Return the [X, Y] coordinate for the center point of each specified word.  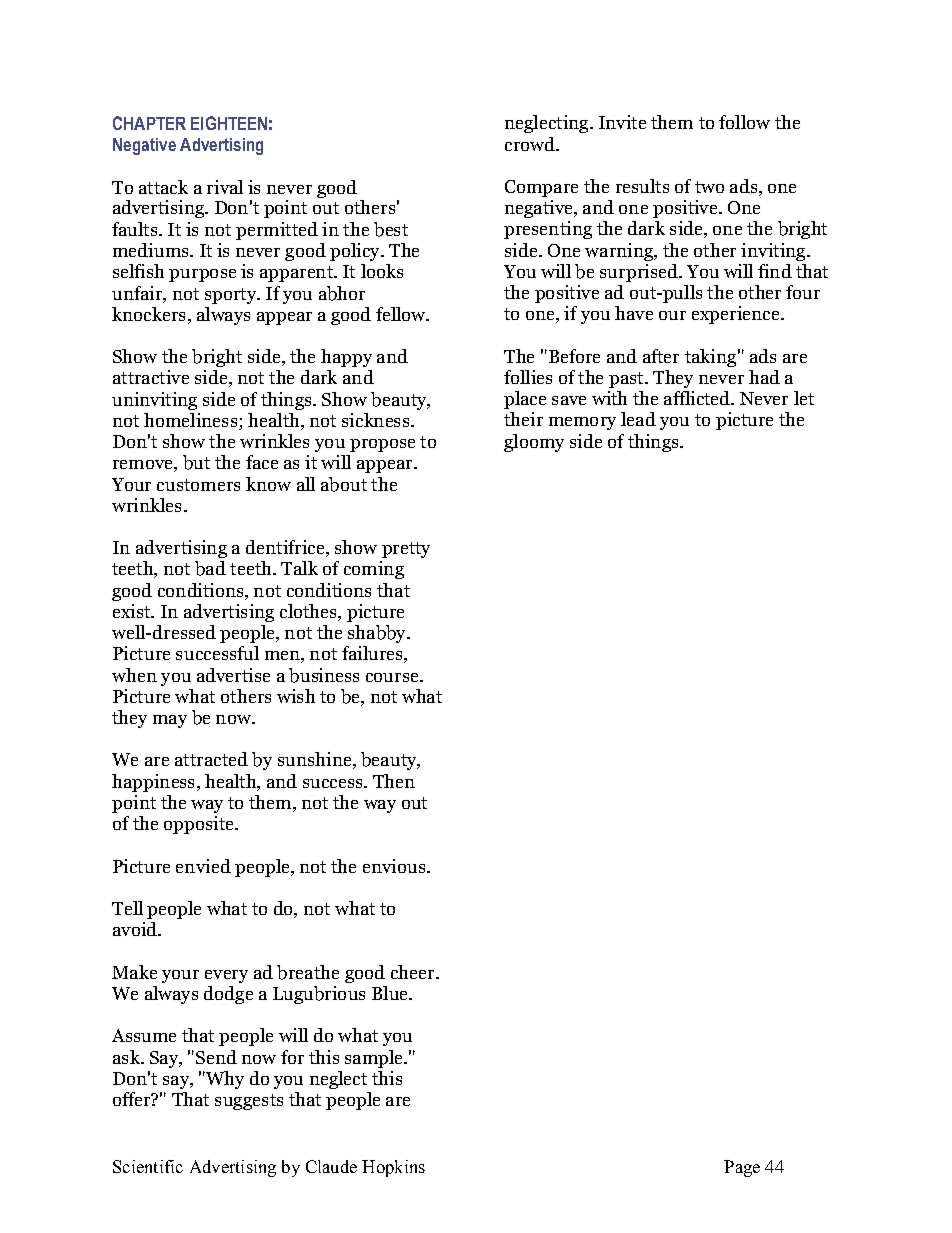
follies [528, 377]
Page [742, 1168]
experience [737, 315]
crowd [531, 144]
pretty [406, 550]
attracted [211, 759]
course [393, 677]
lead [638, 419]
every [226, 976]
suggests [249, 1102]
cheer [414, 972]
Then [394, 781]
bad [210, 568]
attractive [151, 377]
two [709, 187]
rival [225, 187]
